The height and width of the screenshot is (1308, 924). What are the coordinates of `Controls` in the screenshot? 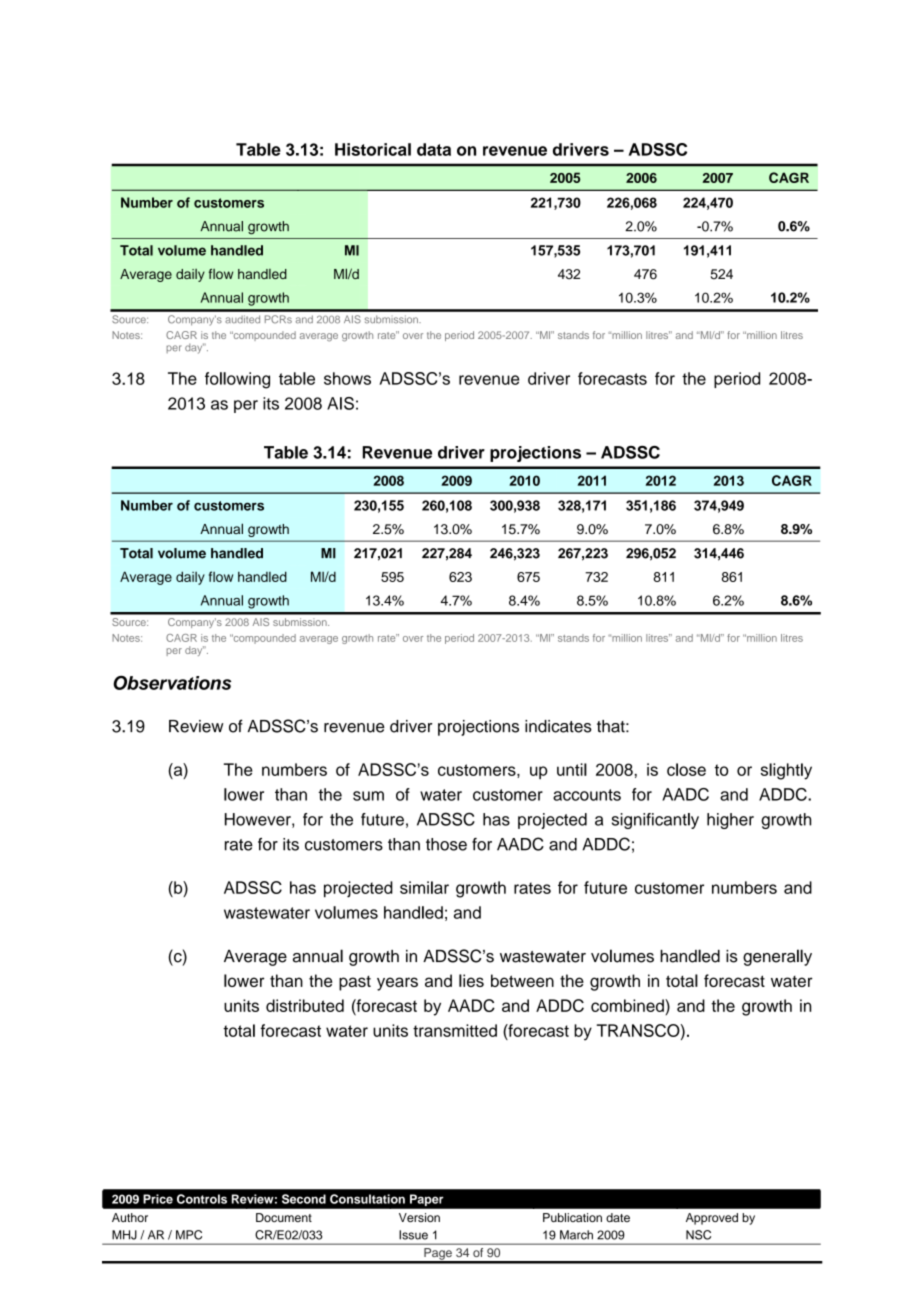 It's located at (202, 1199).
